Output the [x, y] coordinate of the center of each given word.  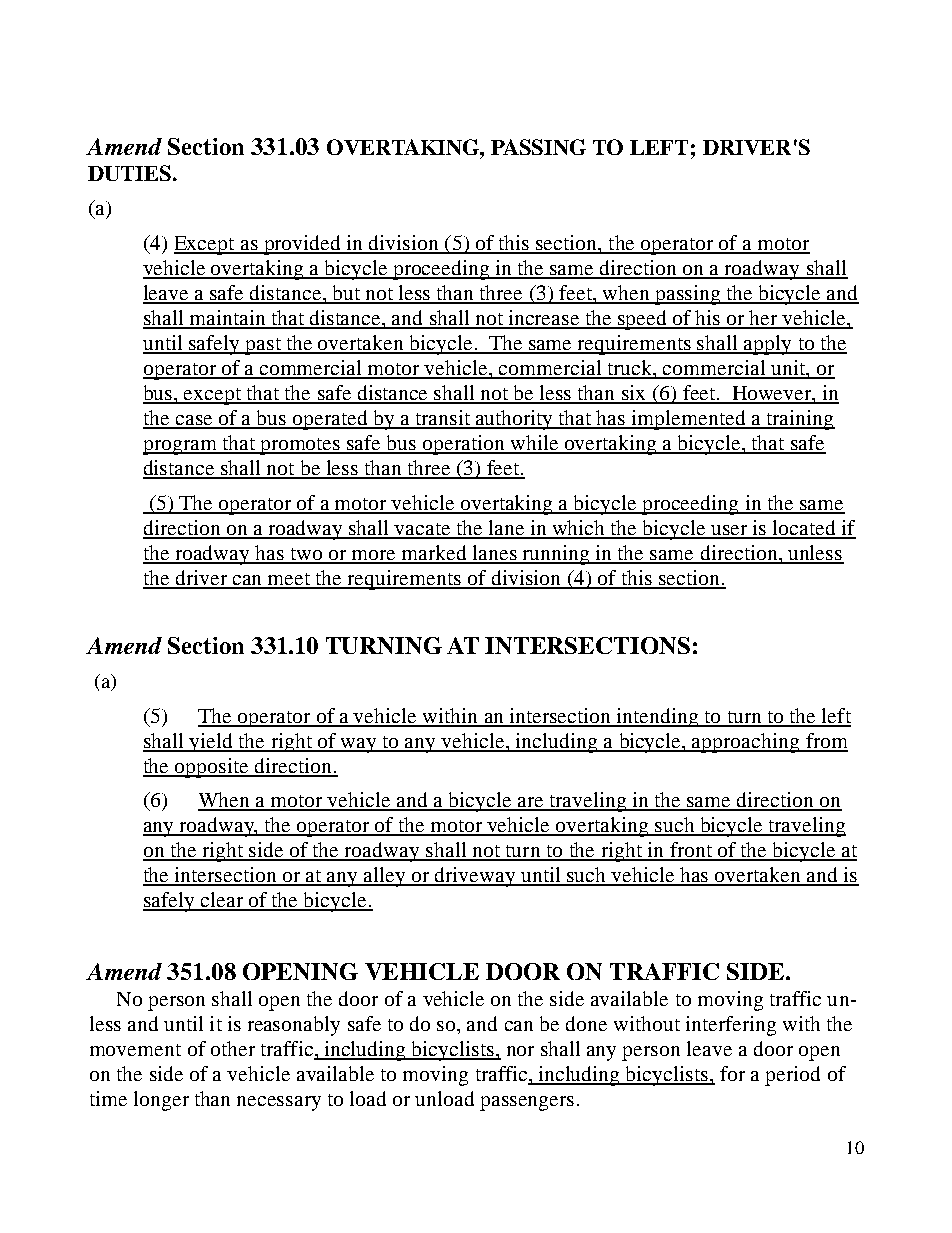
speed [642, 320]
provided [302, 245]
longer [161, 1101]
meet [289, 580]
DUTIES [131, 173]
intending [658, 717]
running [556, 555]
